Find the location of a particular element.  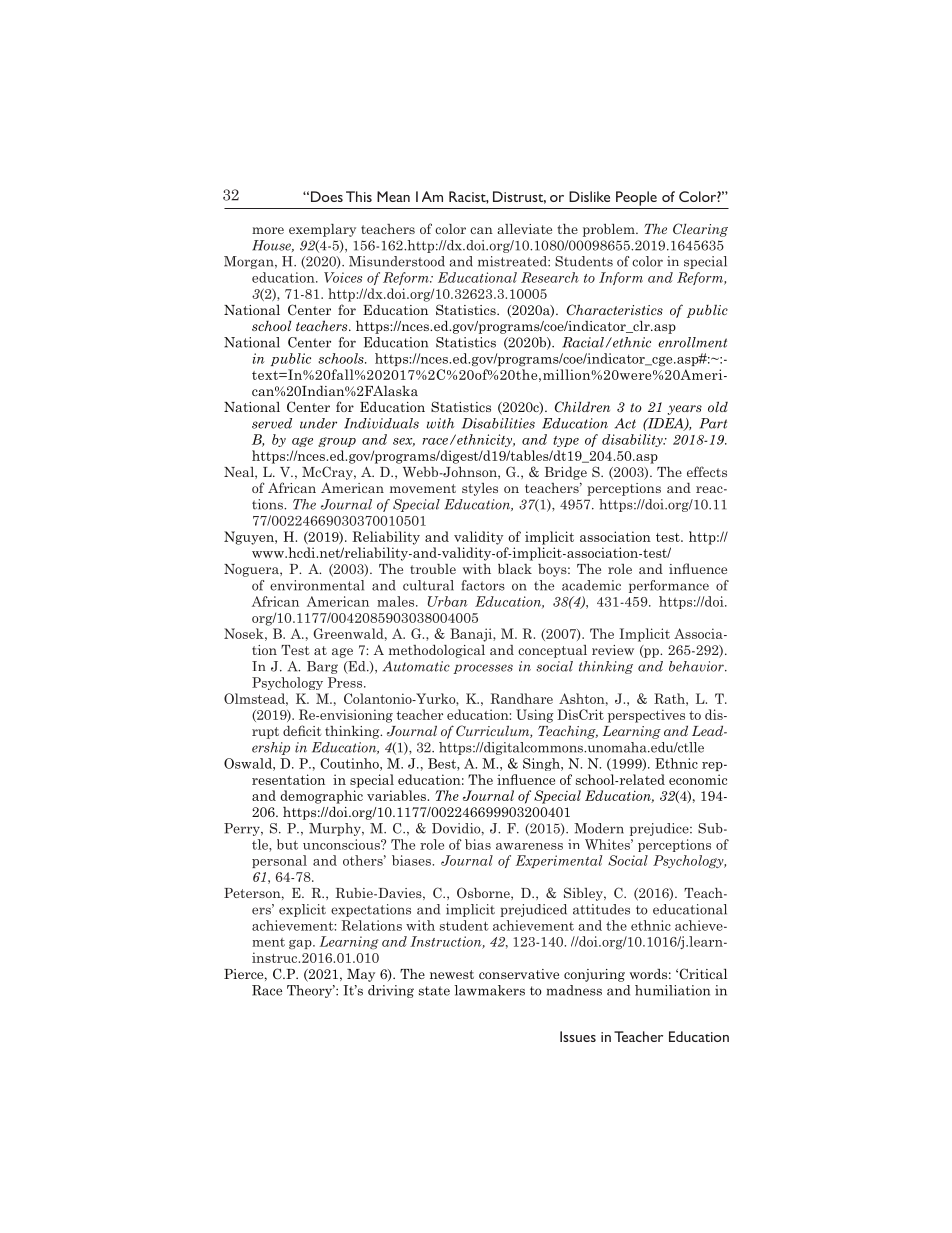

May is located at coordinates (361, 975).
